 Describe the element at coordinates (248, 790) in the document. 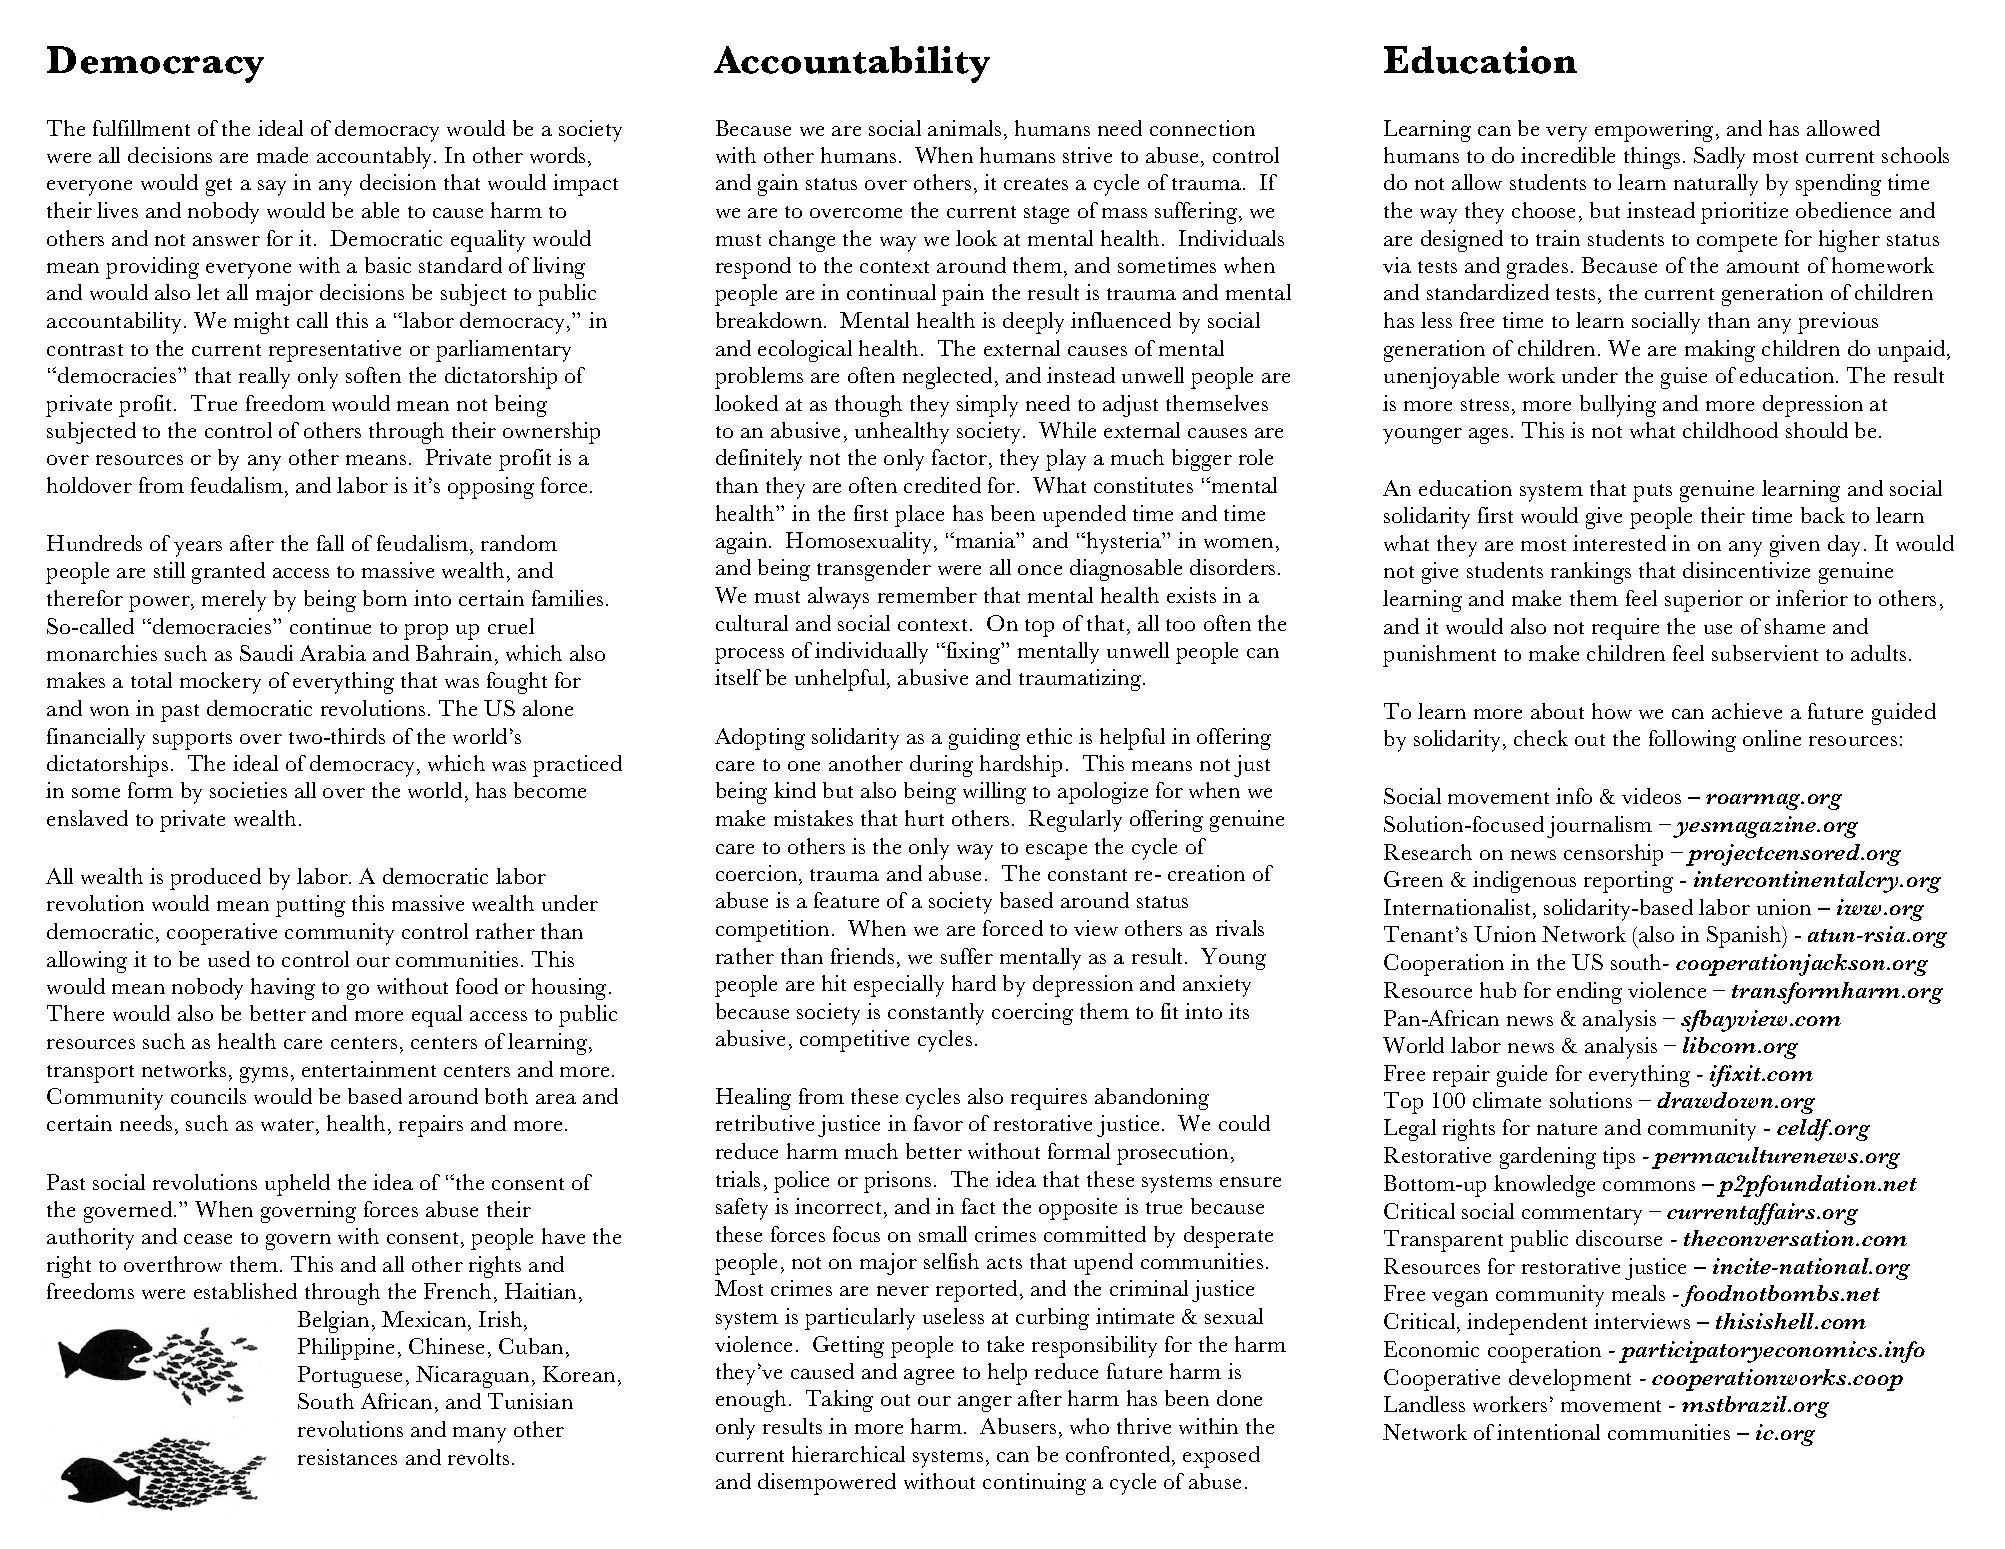

I see `societies` at that location.
